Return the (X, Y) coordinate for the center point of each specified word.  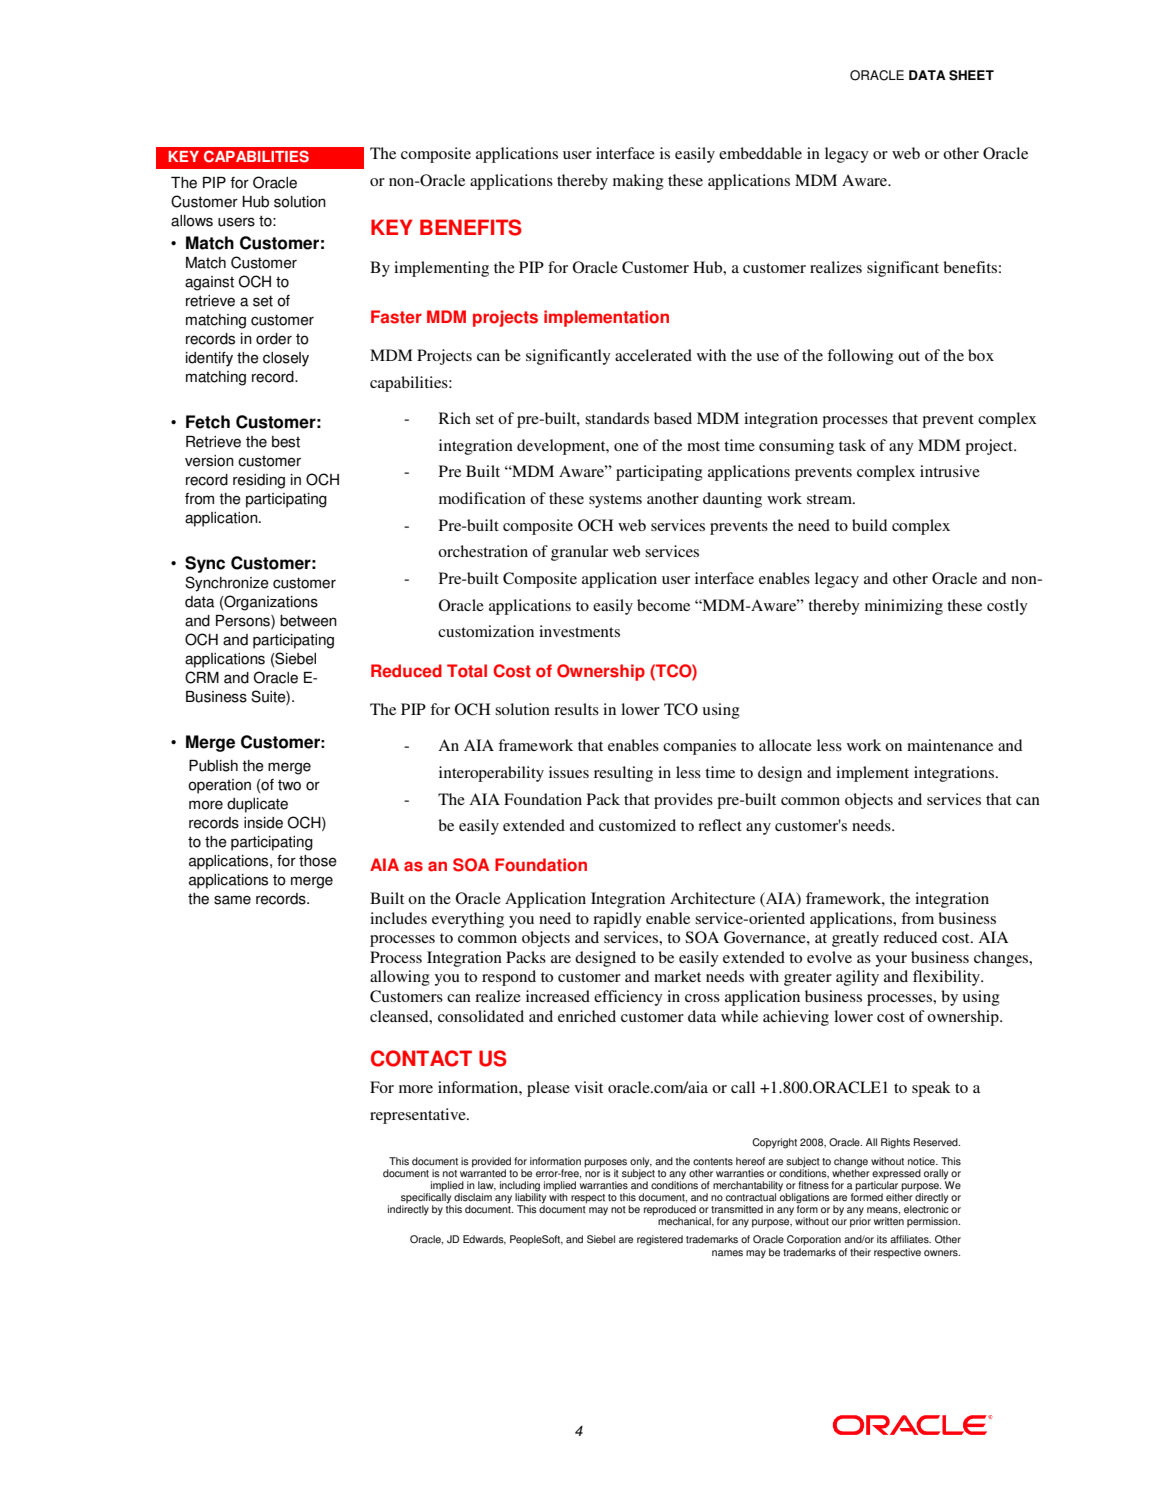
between (308, 621)
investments (579, 631)
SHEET (971, 75)
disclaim (473, 1197)
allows (192, 221)
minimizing (904, 607)
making (638, 182)
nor (592, 1174)
